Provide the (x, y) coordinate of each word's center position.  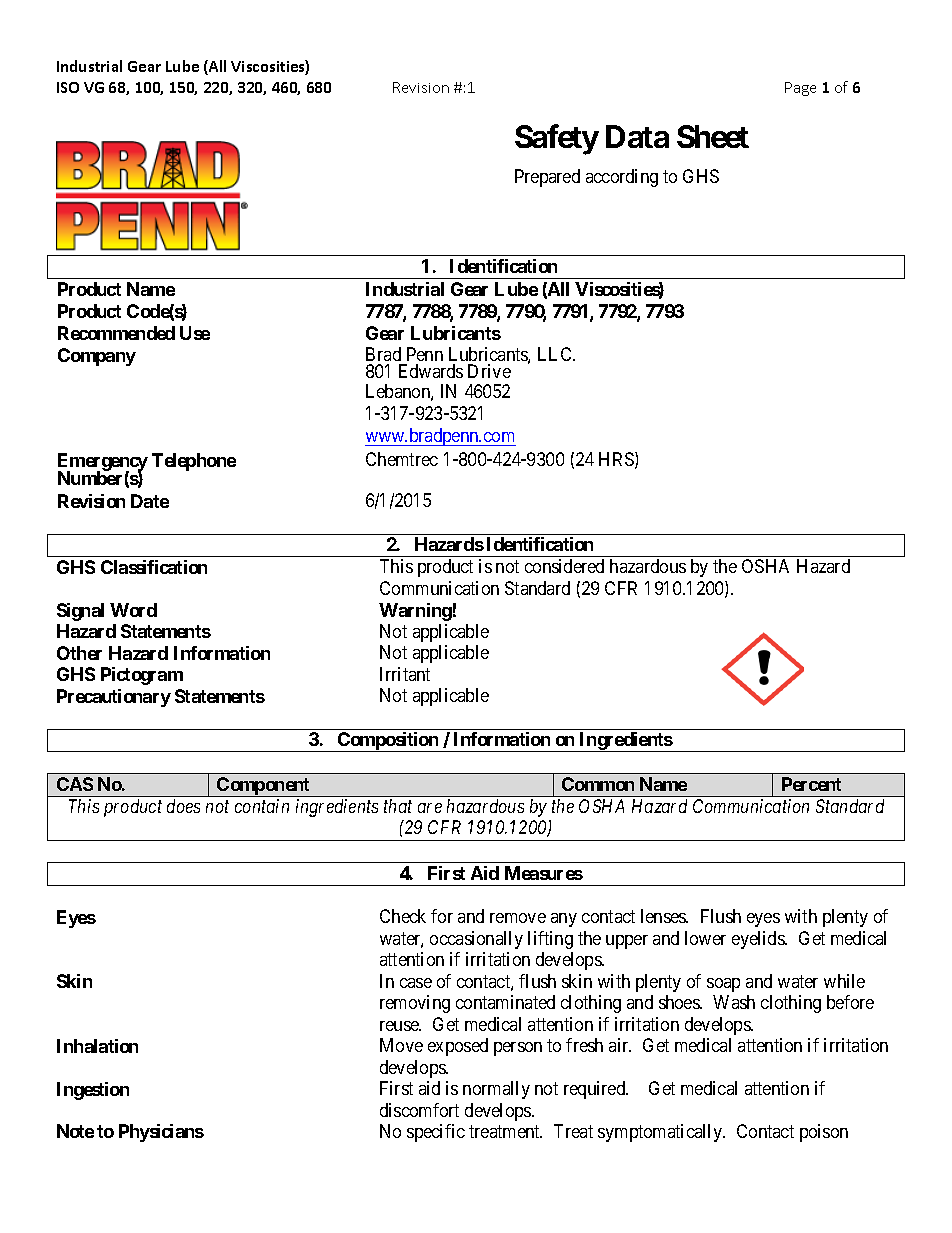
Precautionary (114, 698)
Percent (811, 784)
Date (150, 501)
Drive (489, 371)
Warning (415, 612)
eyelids (759, 940)
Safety (557, 139)
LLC (556, 354)
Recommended (116, 333)
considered (564, 566)
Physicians (161, 1133)
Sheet (713, 136)
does (183, 806)
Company (97, 357)
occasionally (476, 940)
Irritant (405, 674)
